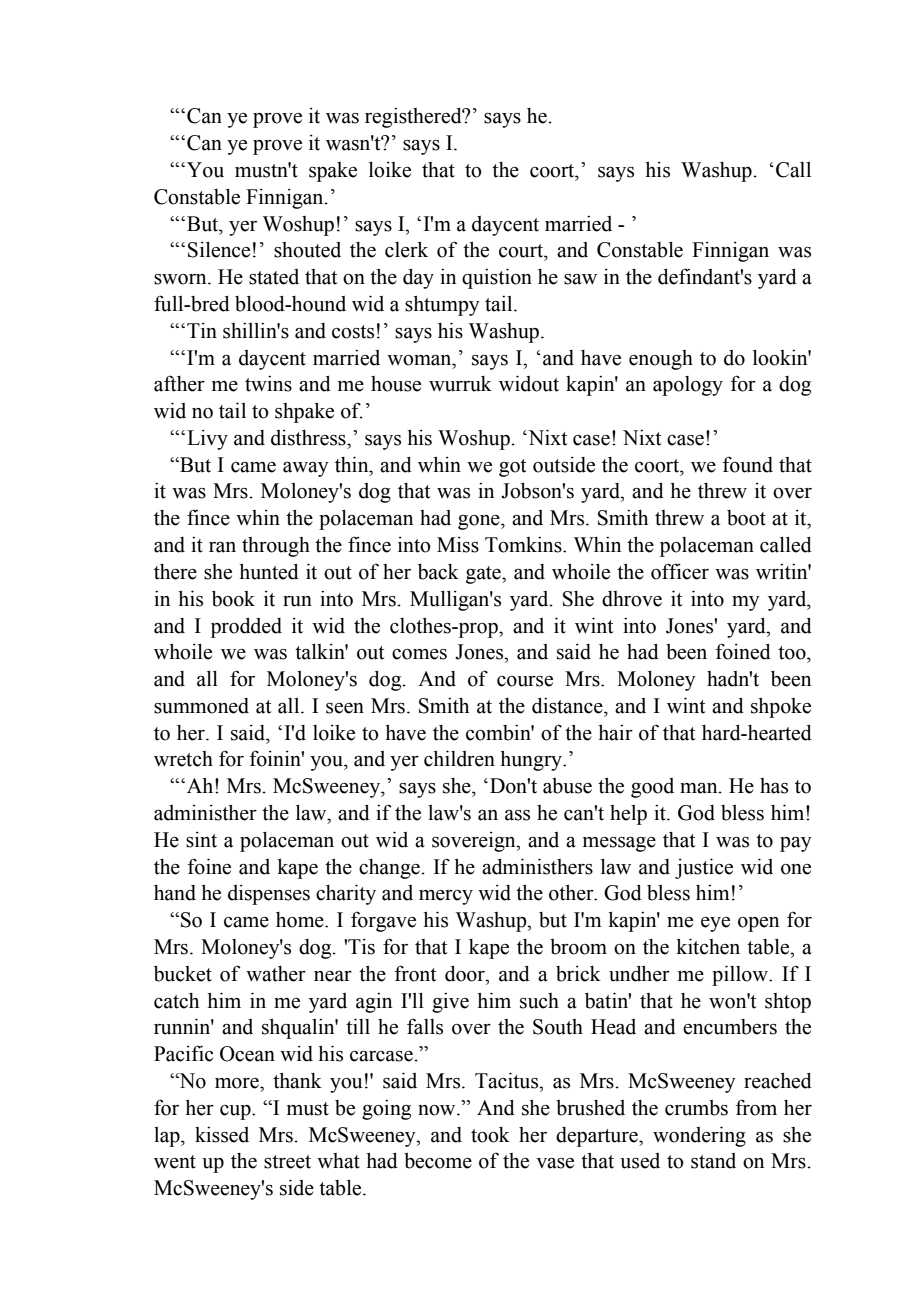 This screenshot has height=1308, width=924. Describe the element at coordinates (699, 1136) in the screenshot. I see `wondering` at that location.
